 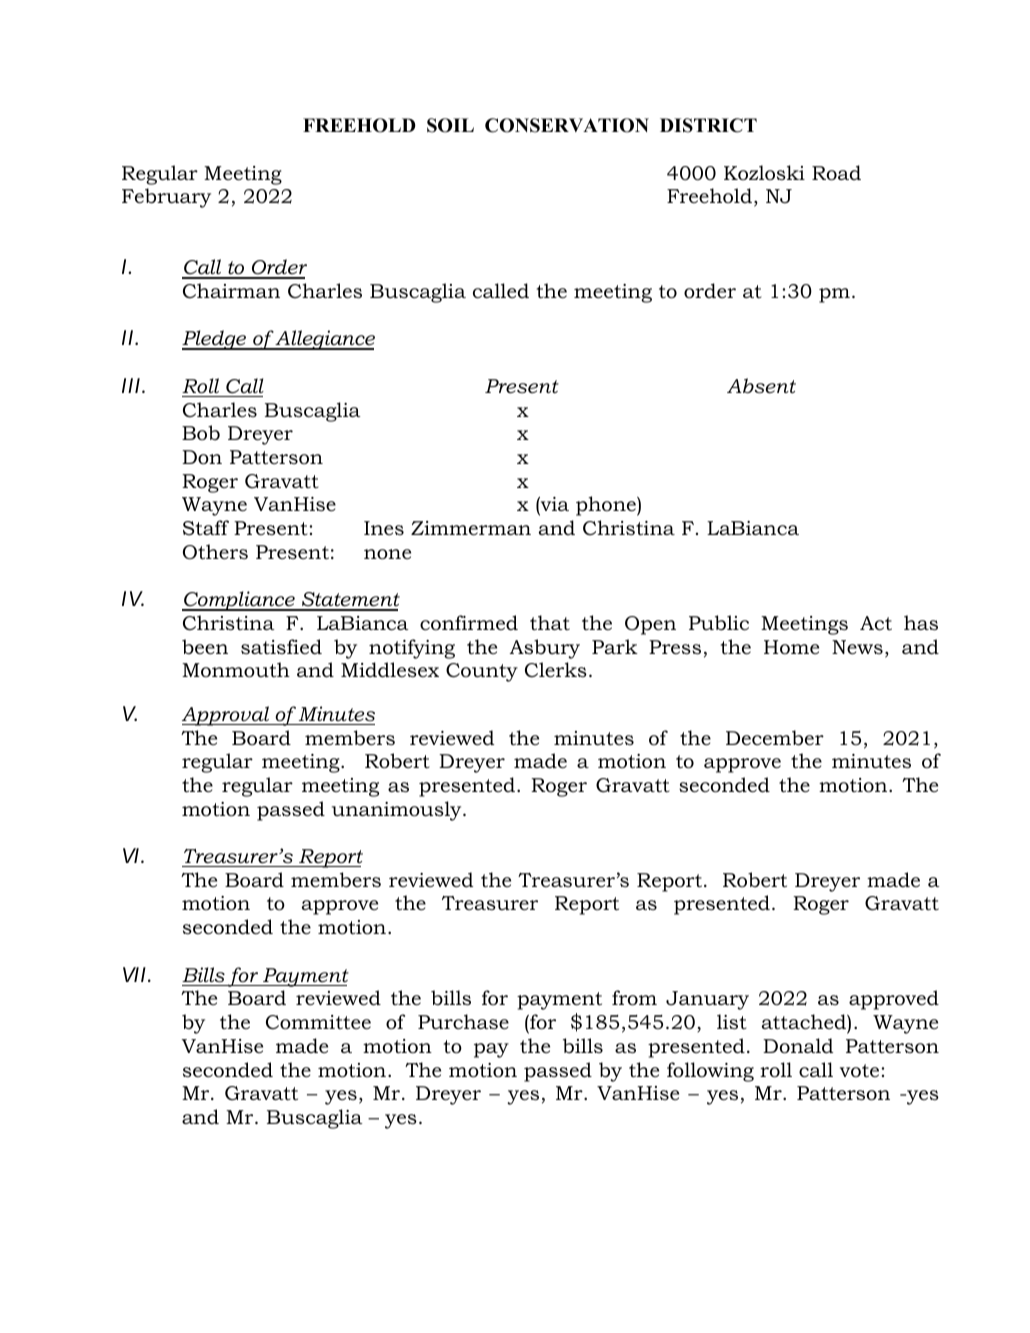 What do you see at coordinates (166, 198) in the image?
I see `February` at bounding box center [166, 198].
